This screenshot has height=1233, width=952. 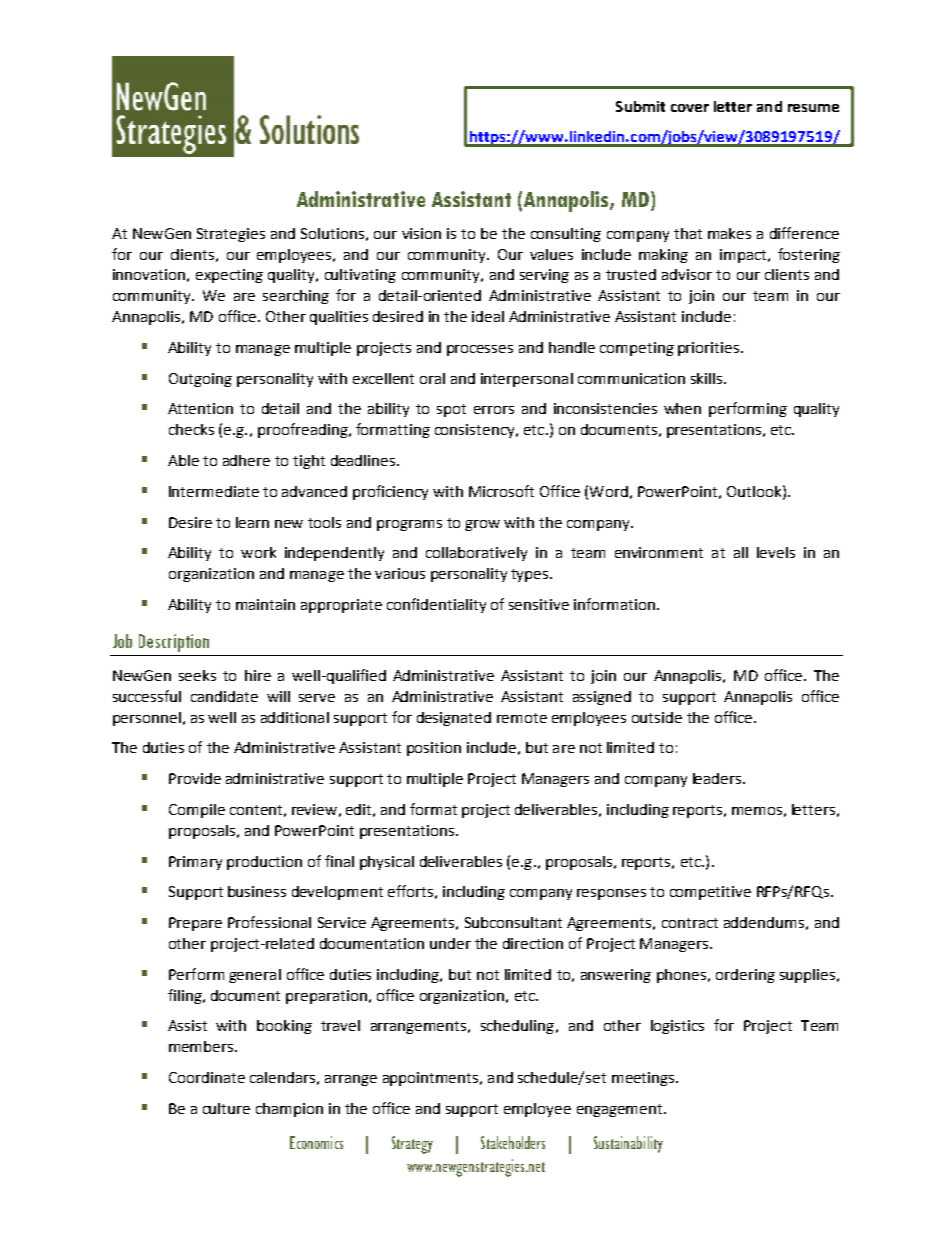 What do you see at coordinates (682, 408) in the screenshot?
I see `when` at bounding box center [682, 408].
